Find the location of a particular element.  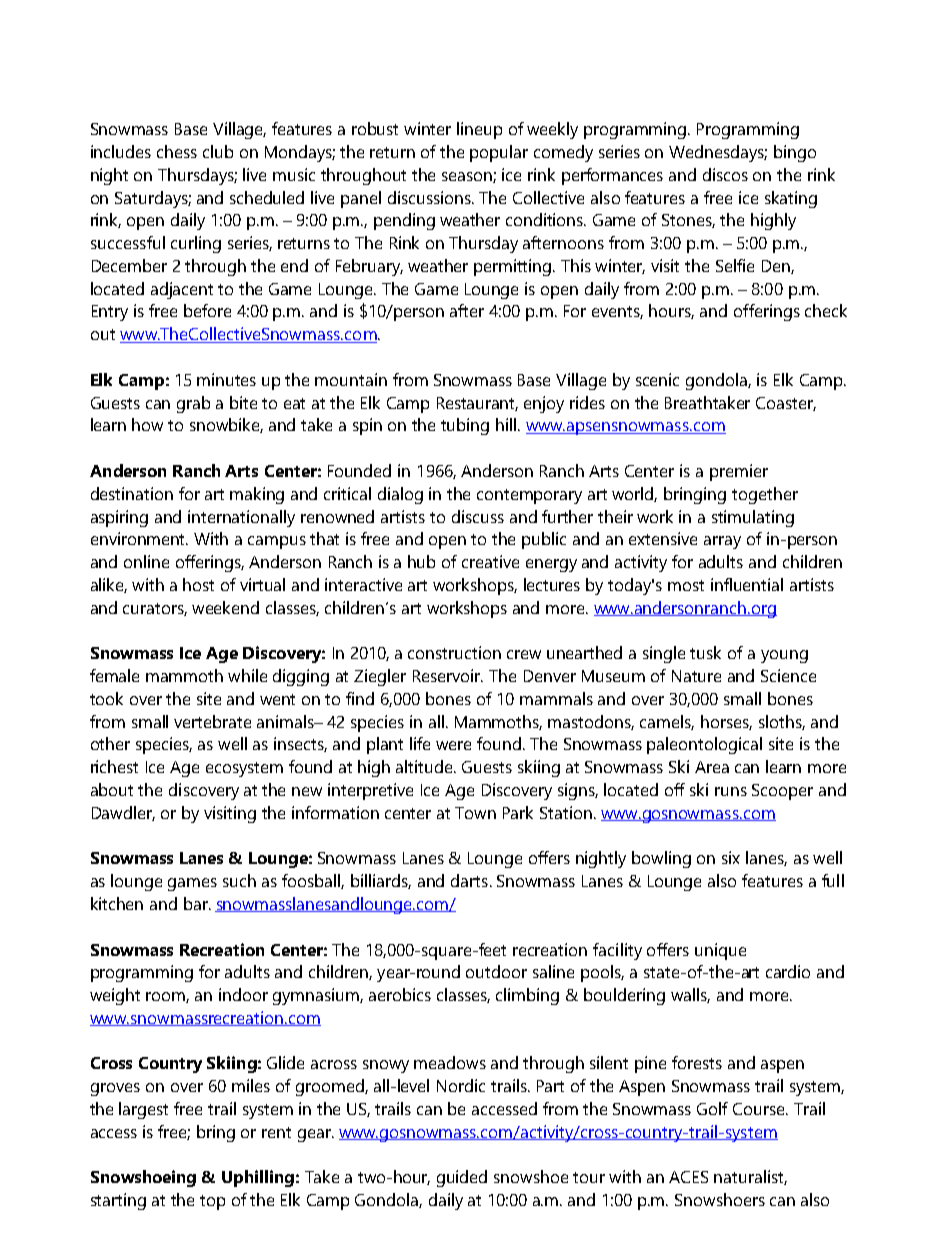

guided is located at coordinates (462, 1178).
